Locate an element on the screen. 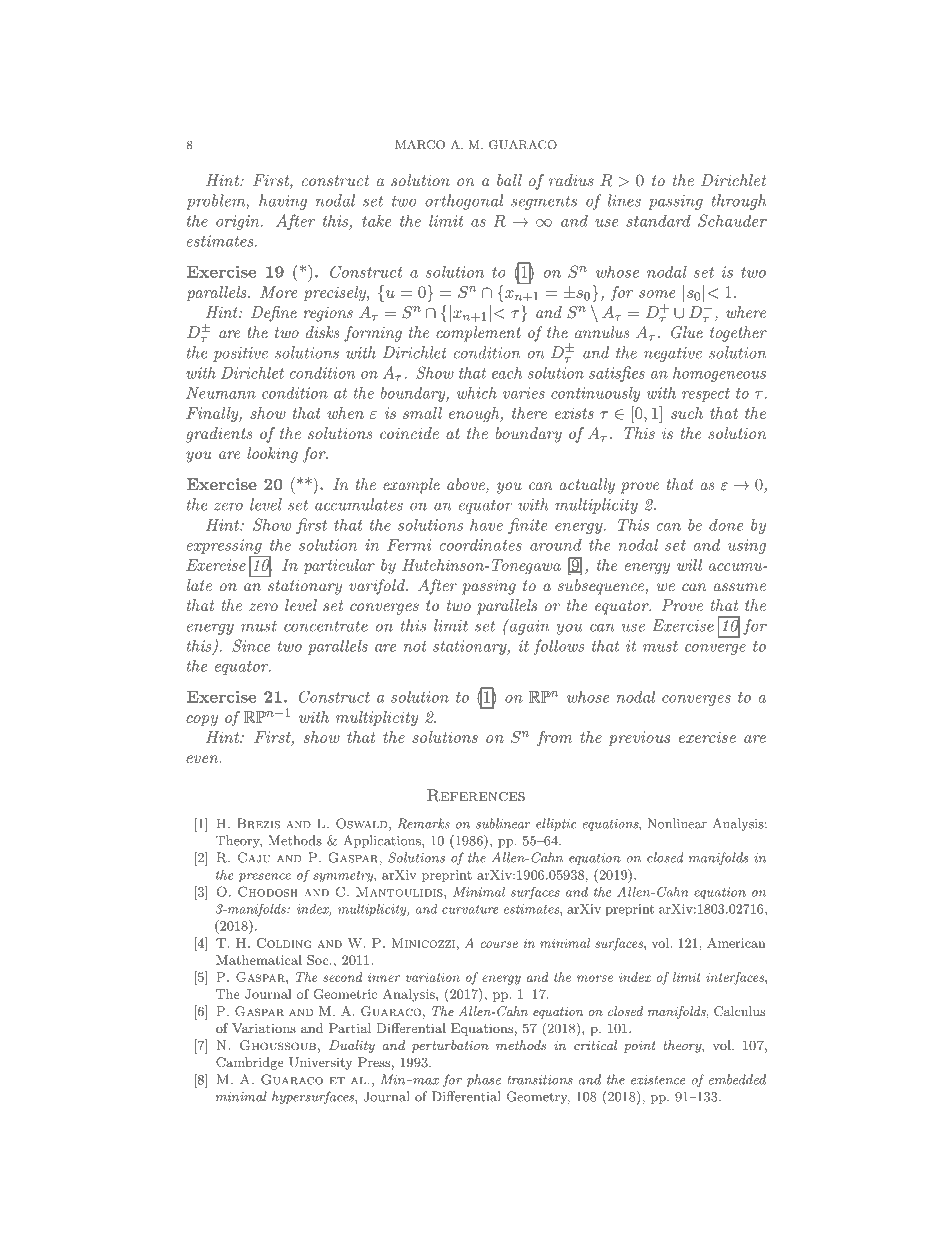  standard is located at coordinates (658, 220).
